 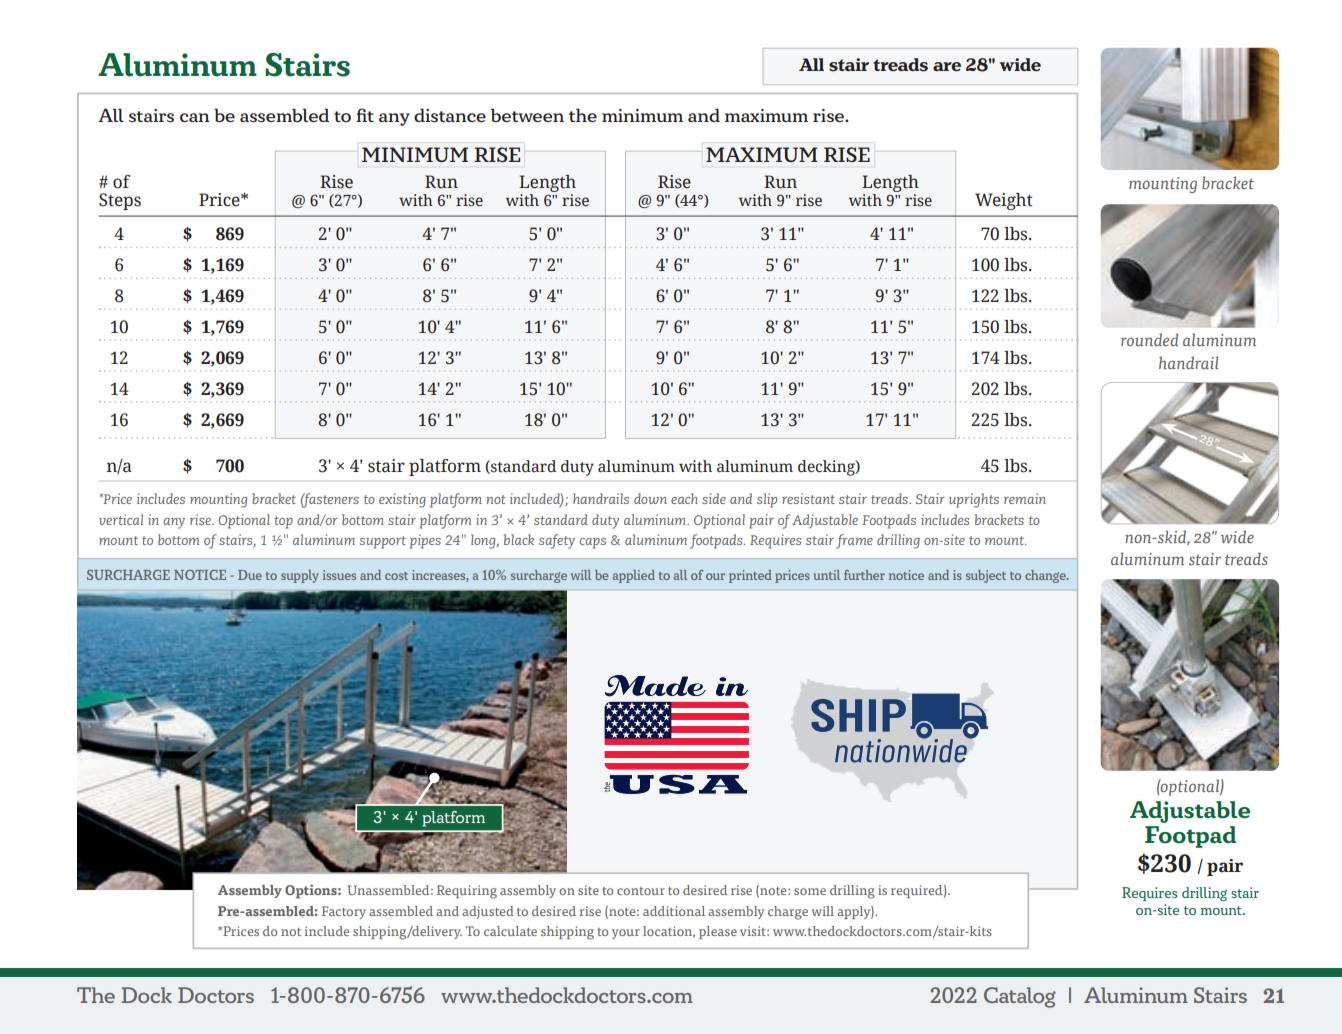 What do you see at coordinates (650, 498) in the image?
I see `down` at bounding box center [650, 498].
